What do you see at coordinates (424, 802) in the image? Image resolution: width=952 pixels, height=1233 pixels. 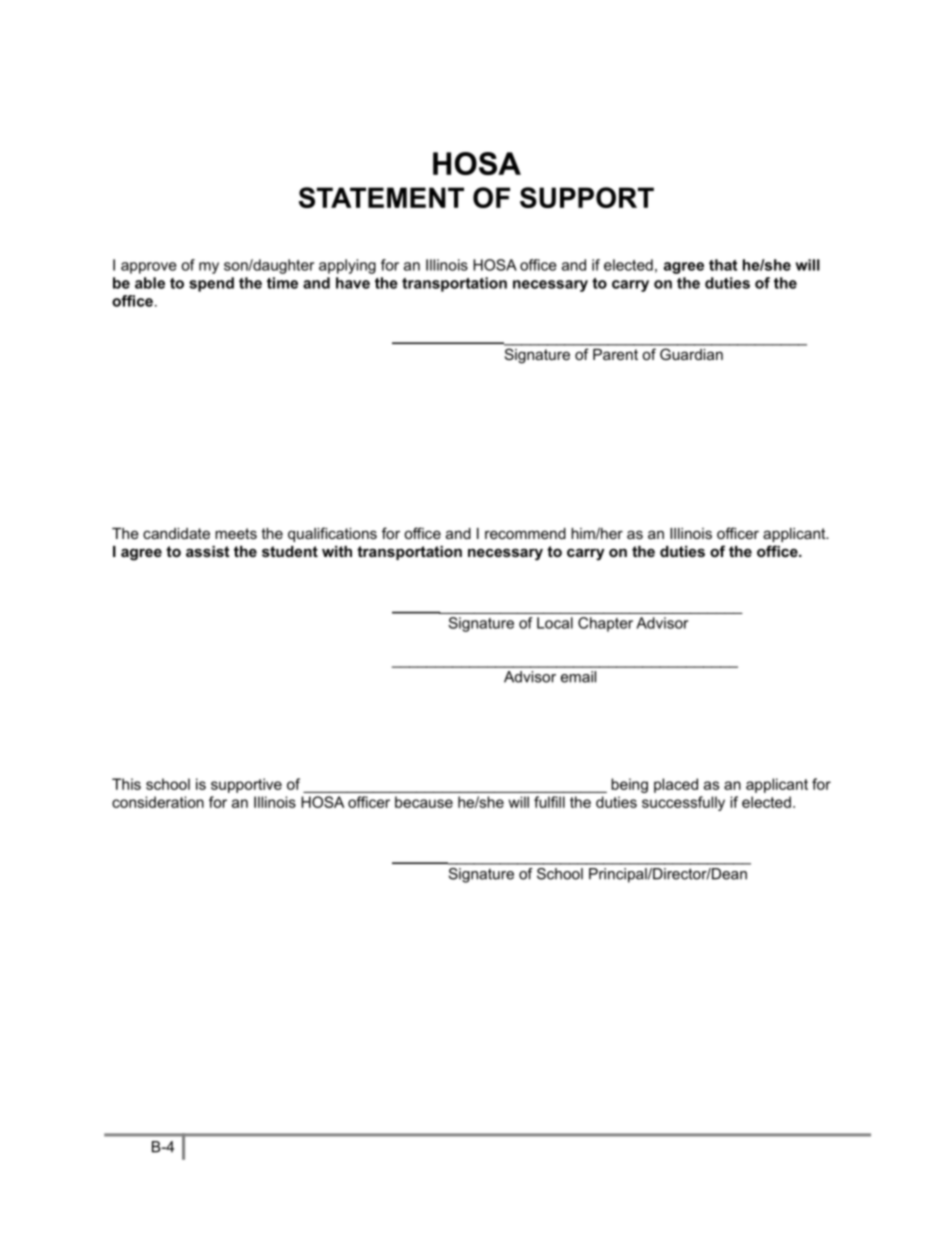 I see `because` at bounding box center [424, 802].
